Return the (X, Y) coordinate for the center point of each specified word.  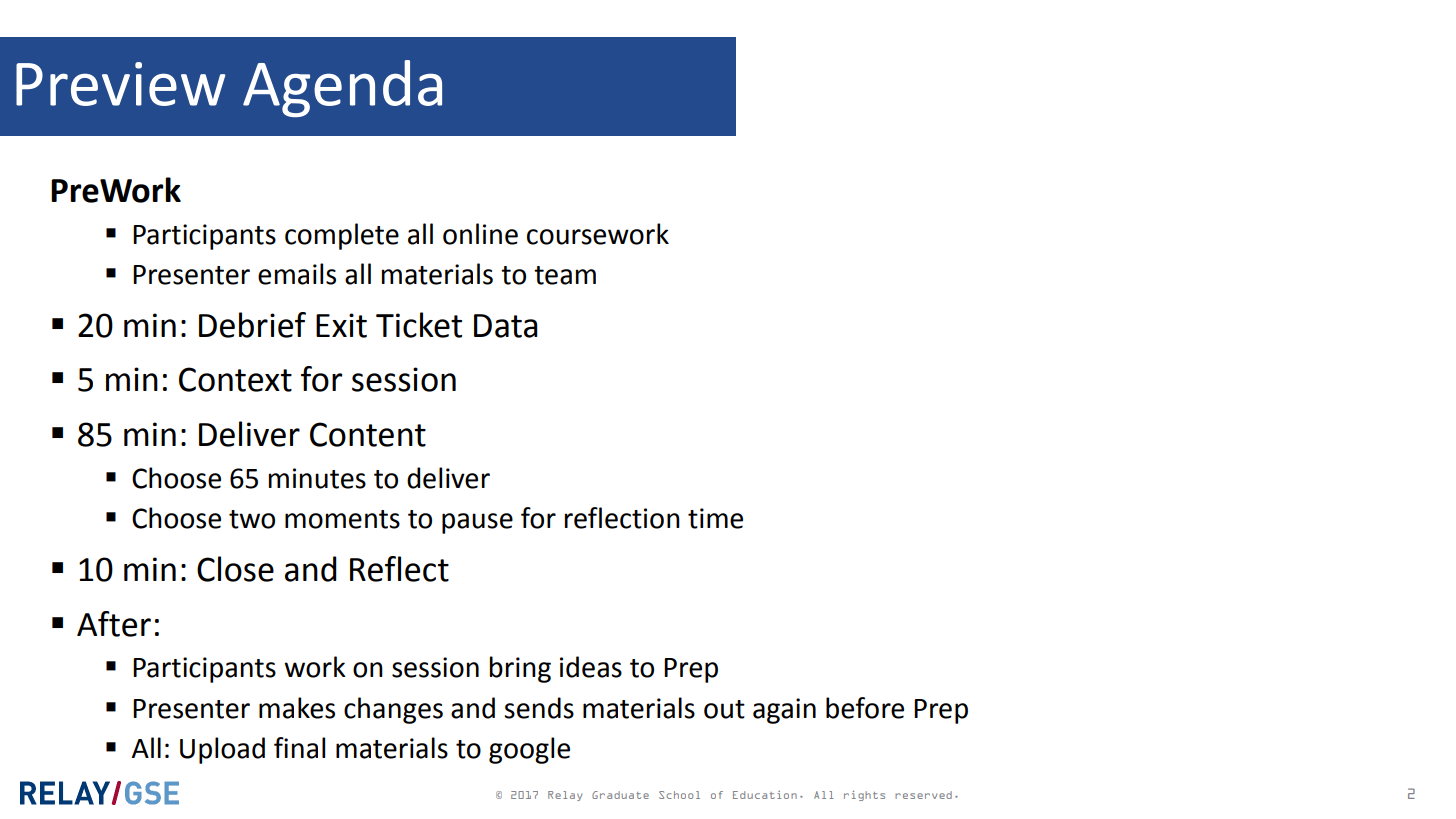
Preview (121, 84)
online (480, 234)
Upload (222, 750)
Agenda (342, 88)
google (529, 750)
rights (864, 796)
